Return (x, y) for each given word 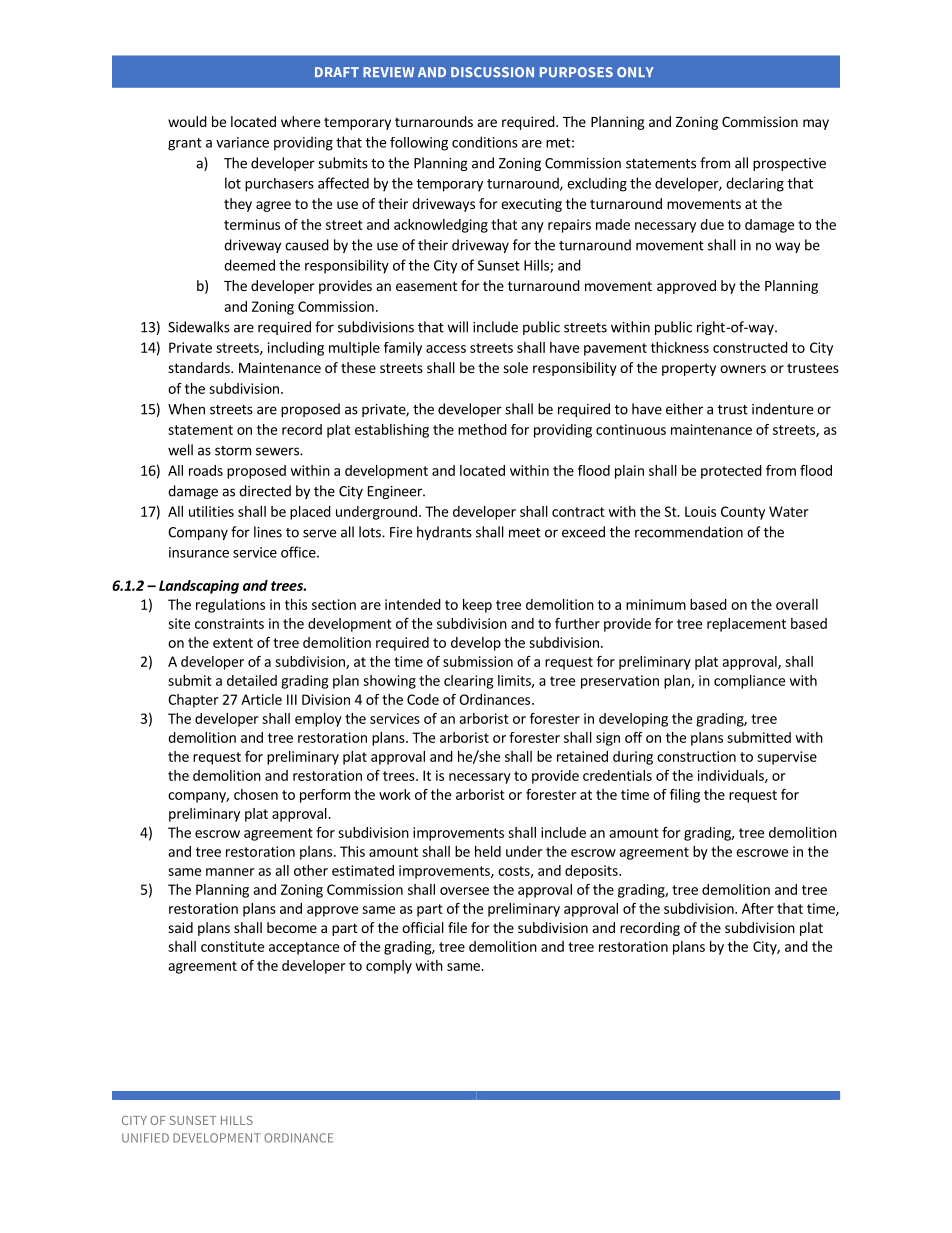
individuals (732, 776)
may (816, 124)
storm (233, 451)
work (395, 794)
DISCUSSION (492, 72)
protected (731, 472)
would (187, 121)
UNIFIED (145, 1138)
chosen (256, 794)
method (482, 429)
